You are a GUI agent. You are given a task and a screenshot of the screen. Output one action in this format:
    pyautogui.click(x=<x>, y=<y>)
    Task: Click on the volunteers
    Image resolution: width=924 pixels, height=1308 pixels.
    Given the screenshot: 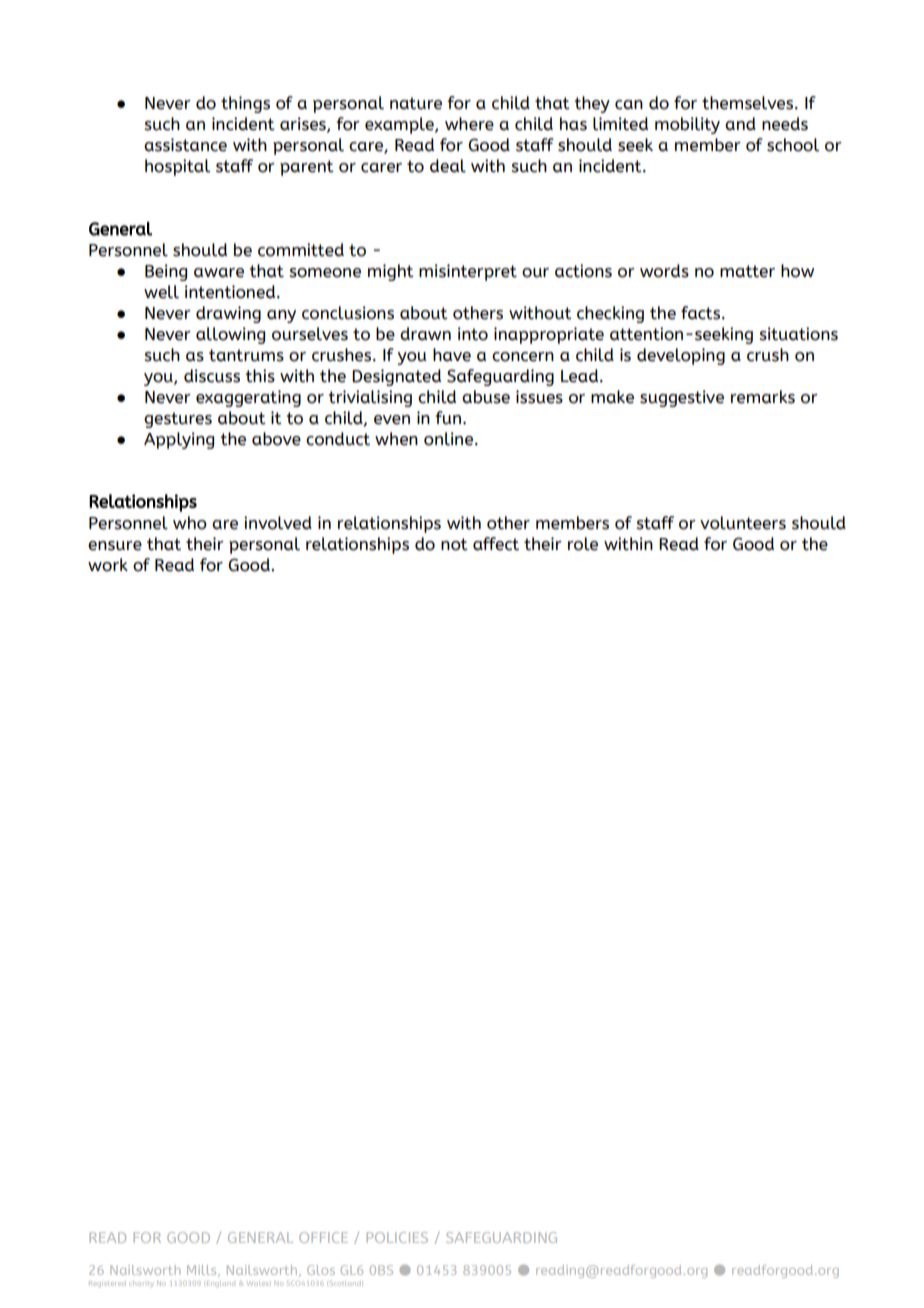 What is the action you would take?
    pyautogui.click(x=743, y=523)
